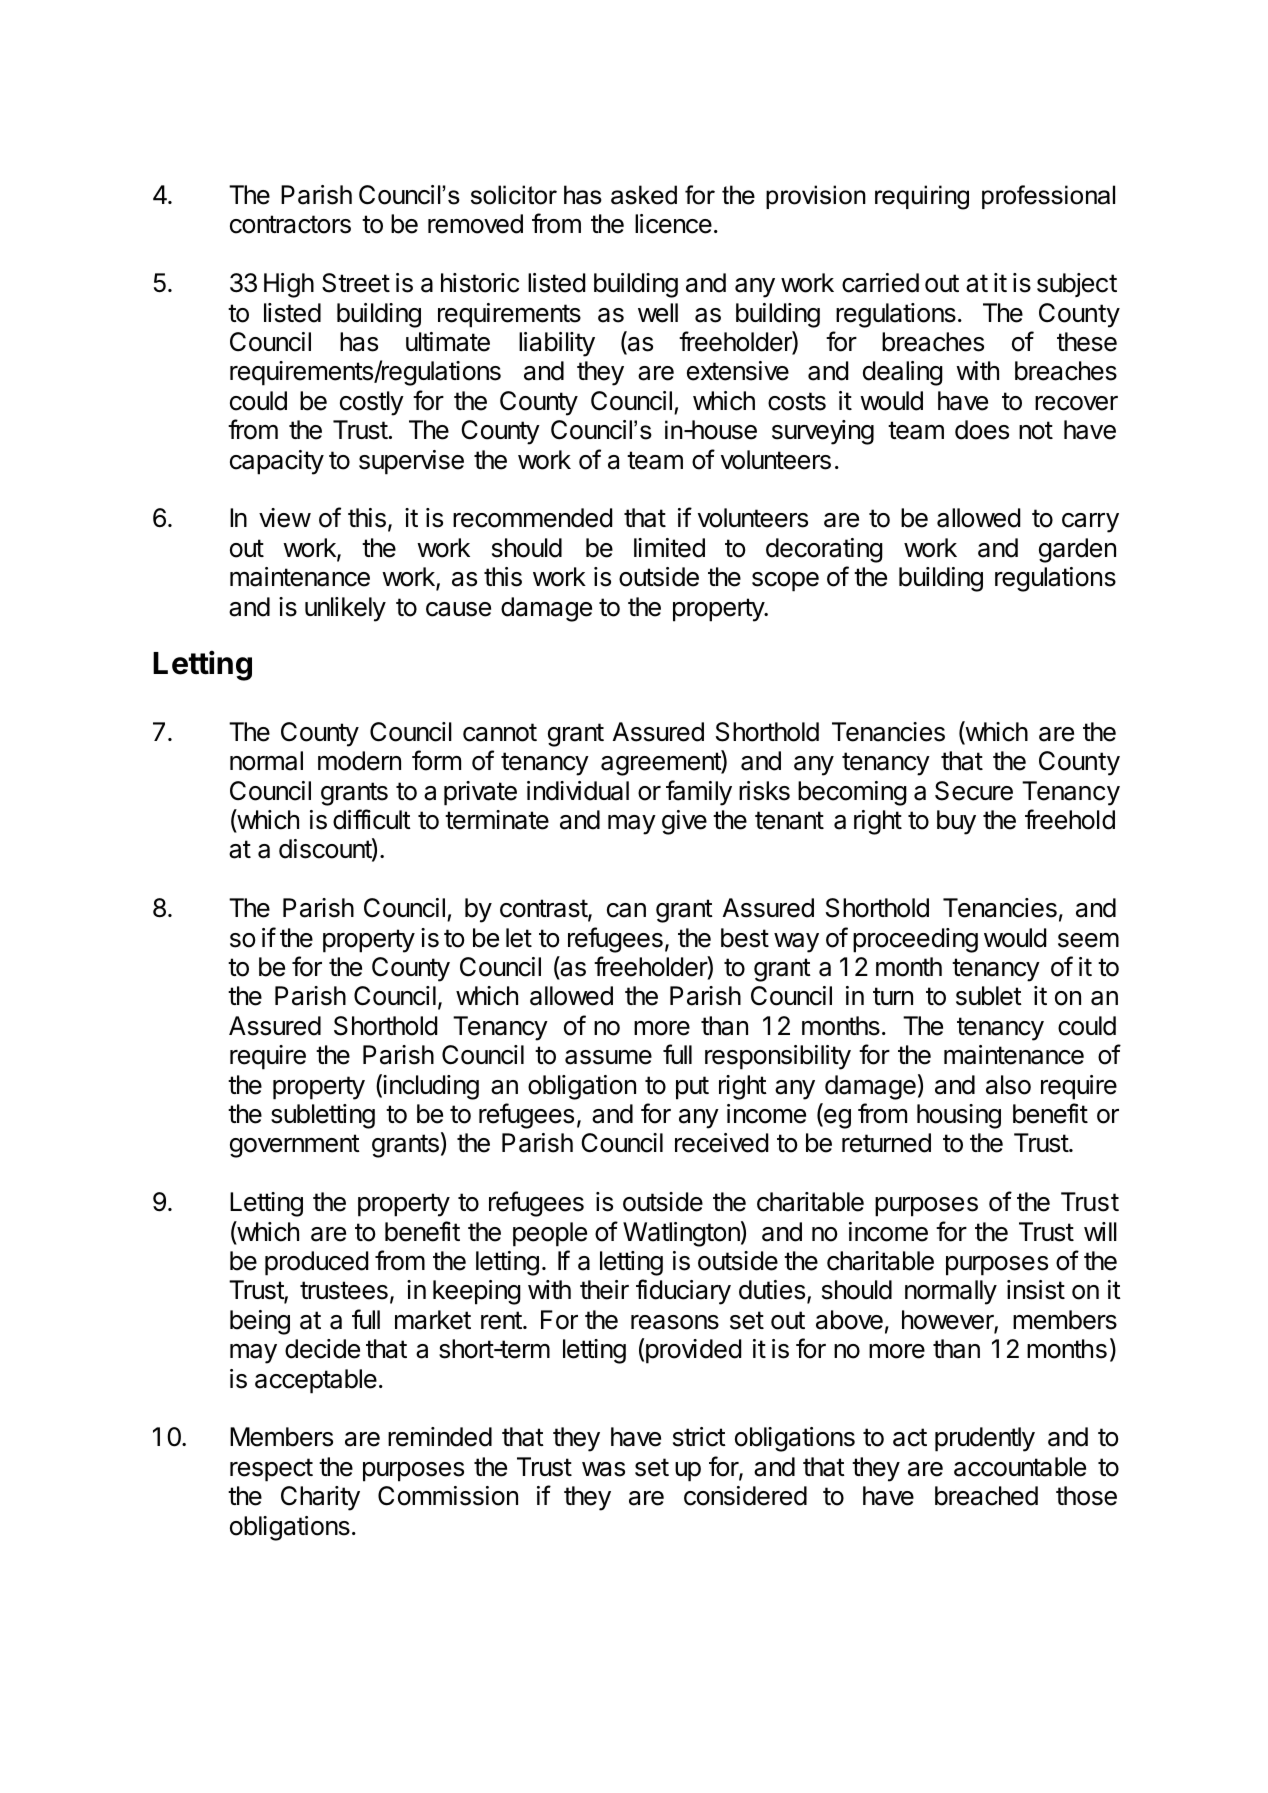 The width and height of the screenshot is (1268, 1793). Describe the element at coordinates (320, 1498) in the screenshot. I see `Charity` at that location.
